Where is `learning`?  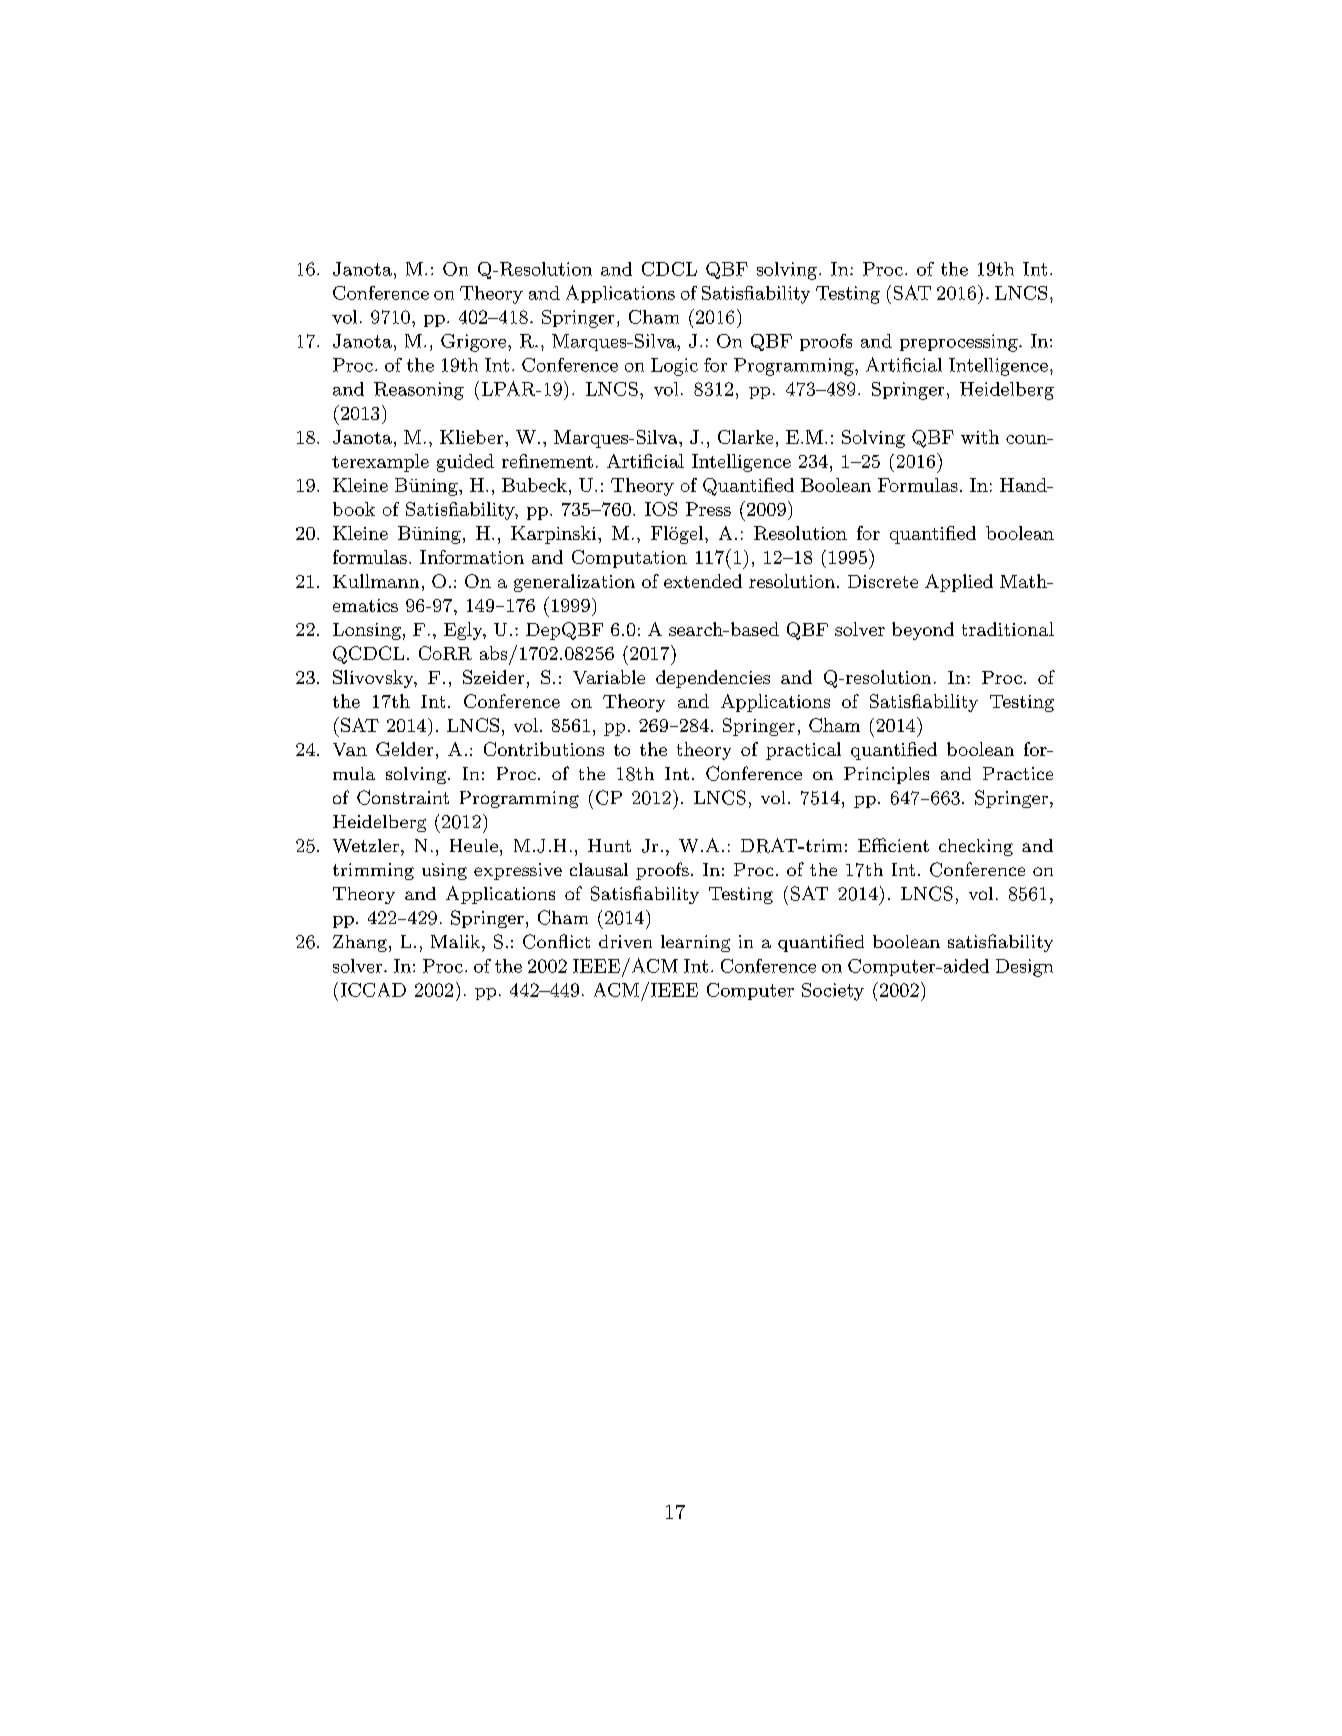
learning is located at coordinates (695, 943).
